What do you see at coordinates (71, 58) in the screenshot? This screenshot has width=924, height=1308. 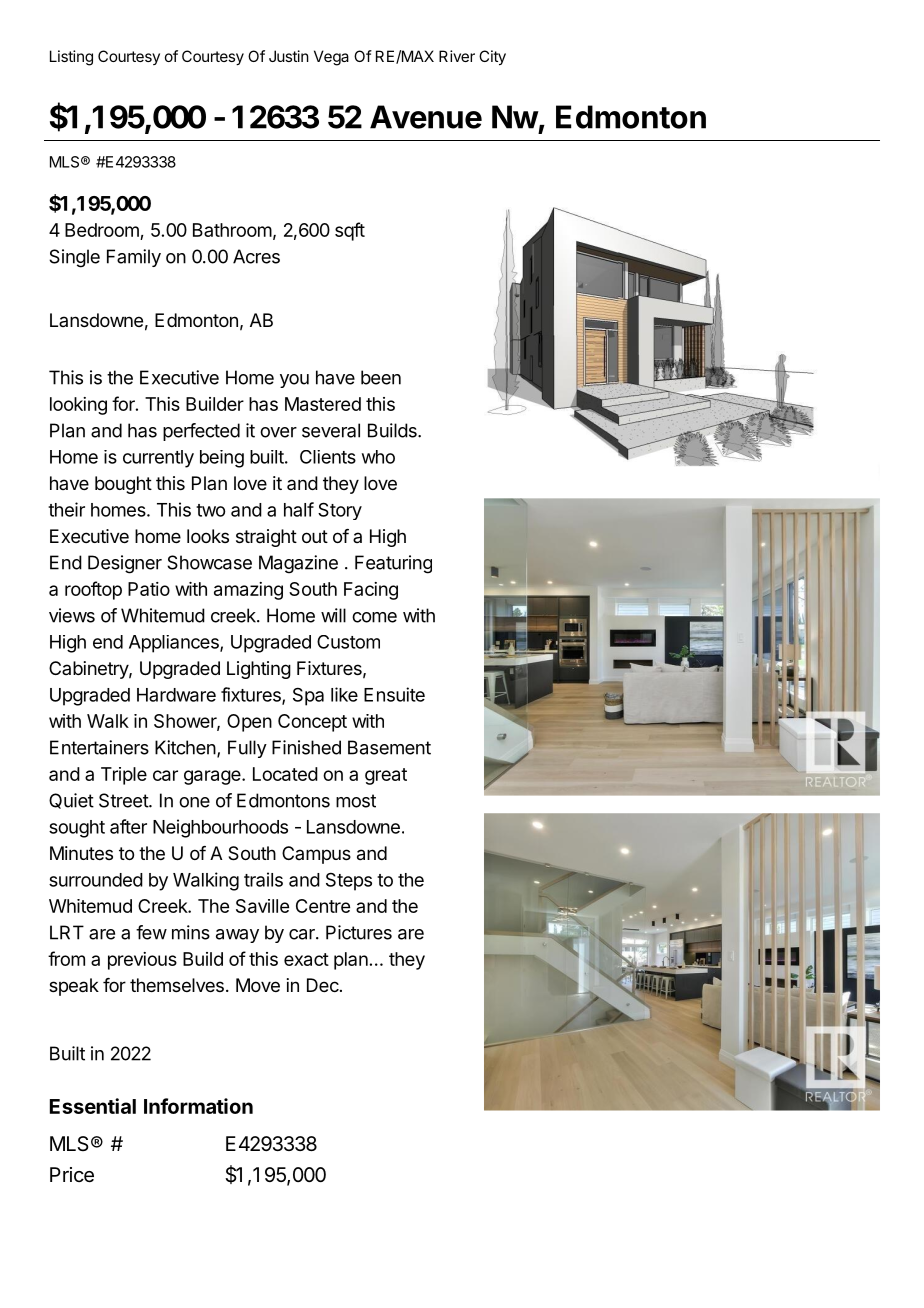 I see `Listing` at bounding box center [71, 58].
